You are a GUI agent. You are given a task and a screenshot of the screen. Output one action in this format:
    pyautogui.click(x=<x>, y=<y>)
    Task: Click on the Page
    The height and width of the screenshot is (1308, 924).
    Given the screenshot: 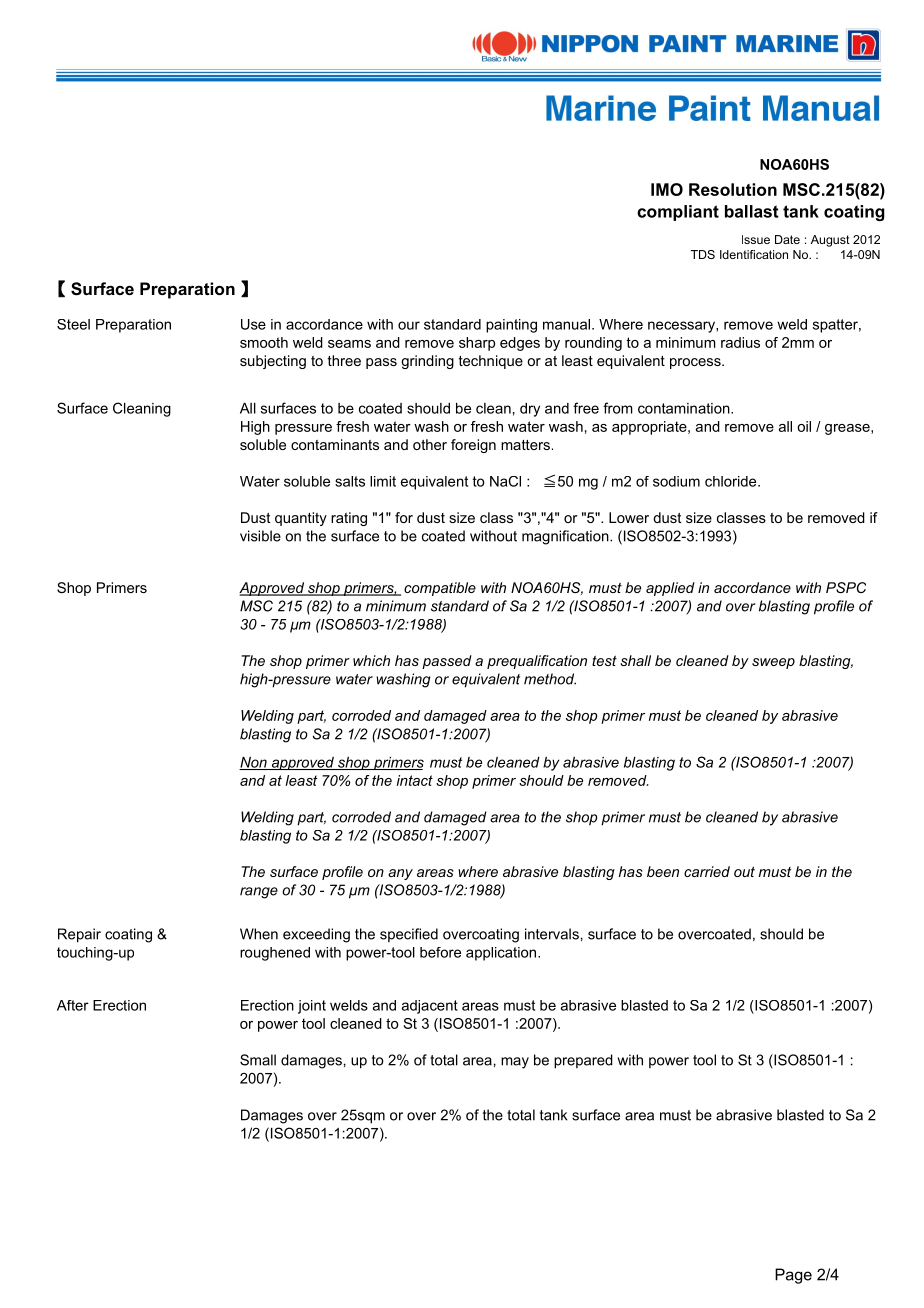 What is the action you would take?
    pyautogui.click(x=793, y=1276)
